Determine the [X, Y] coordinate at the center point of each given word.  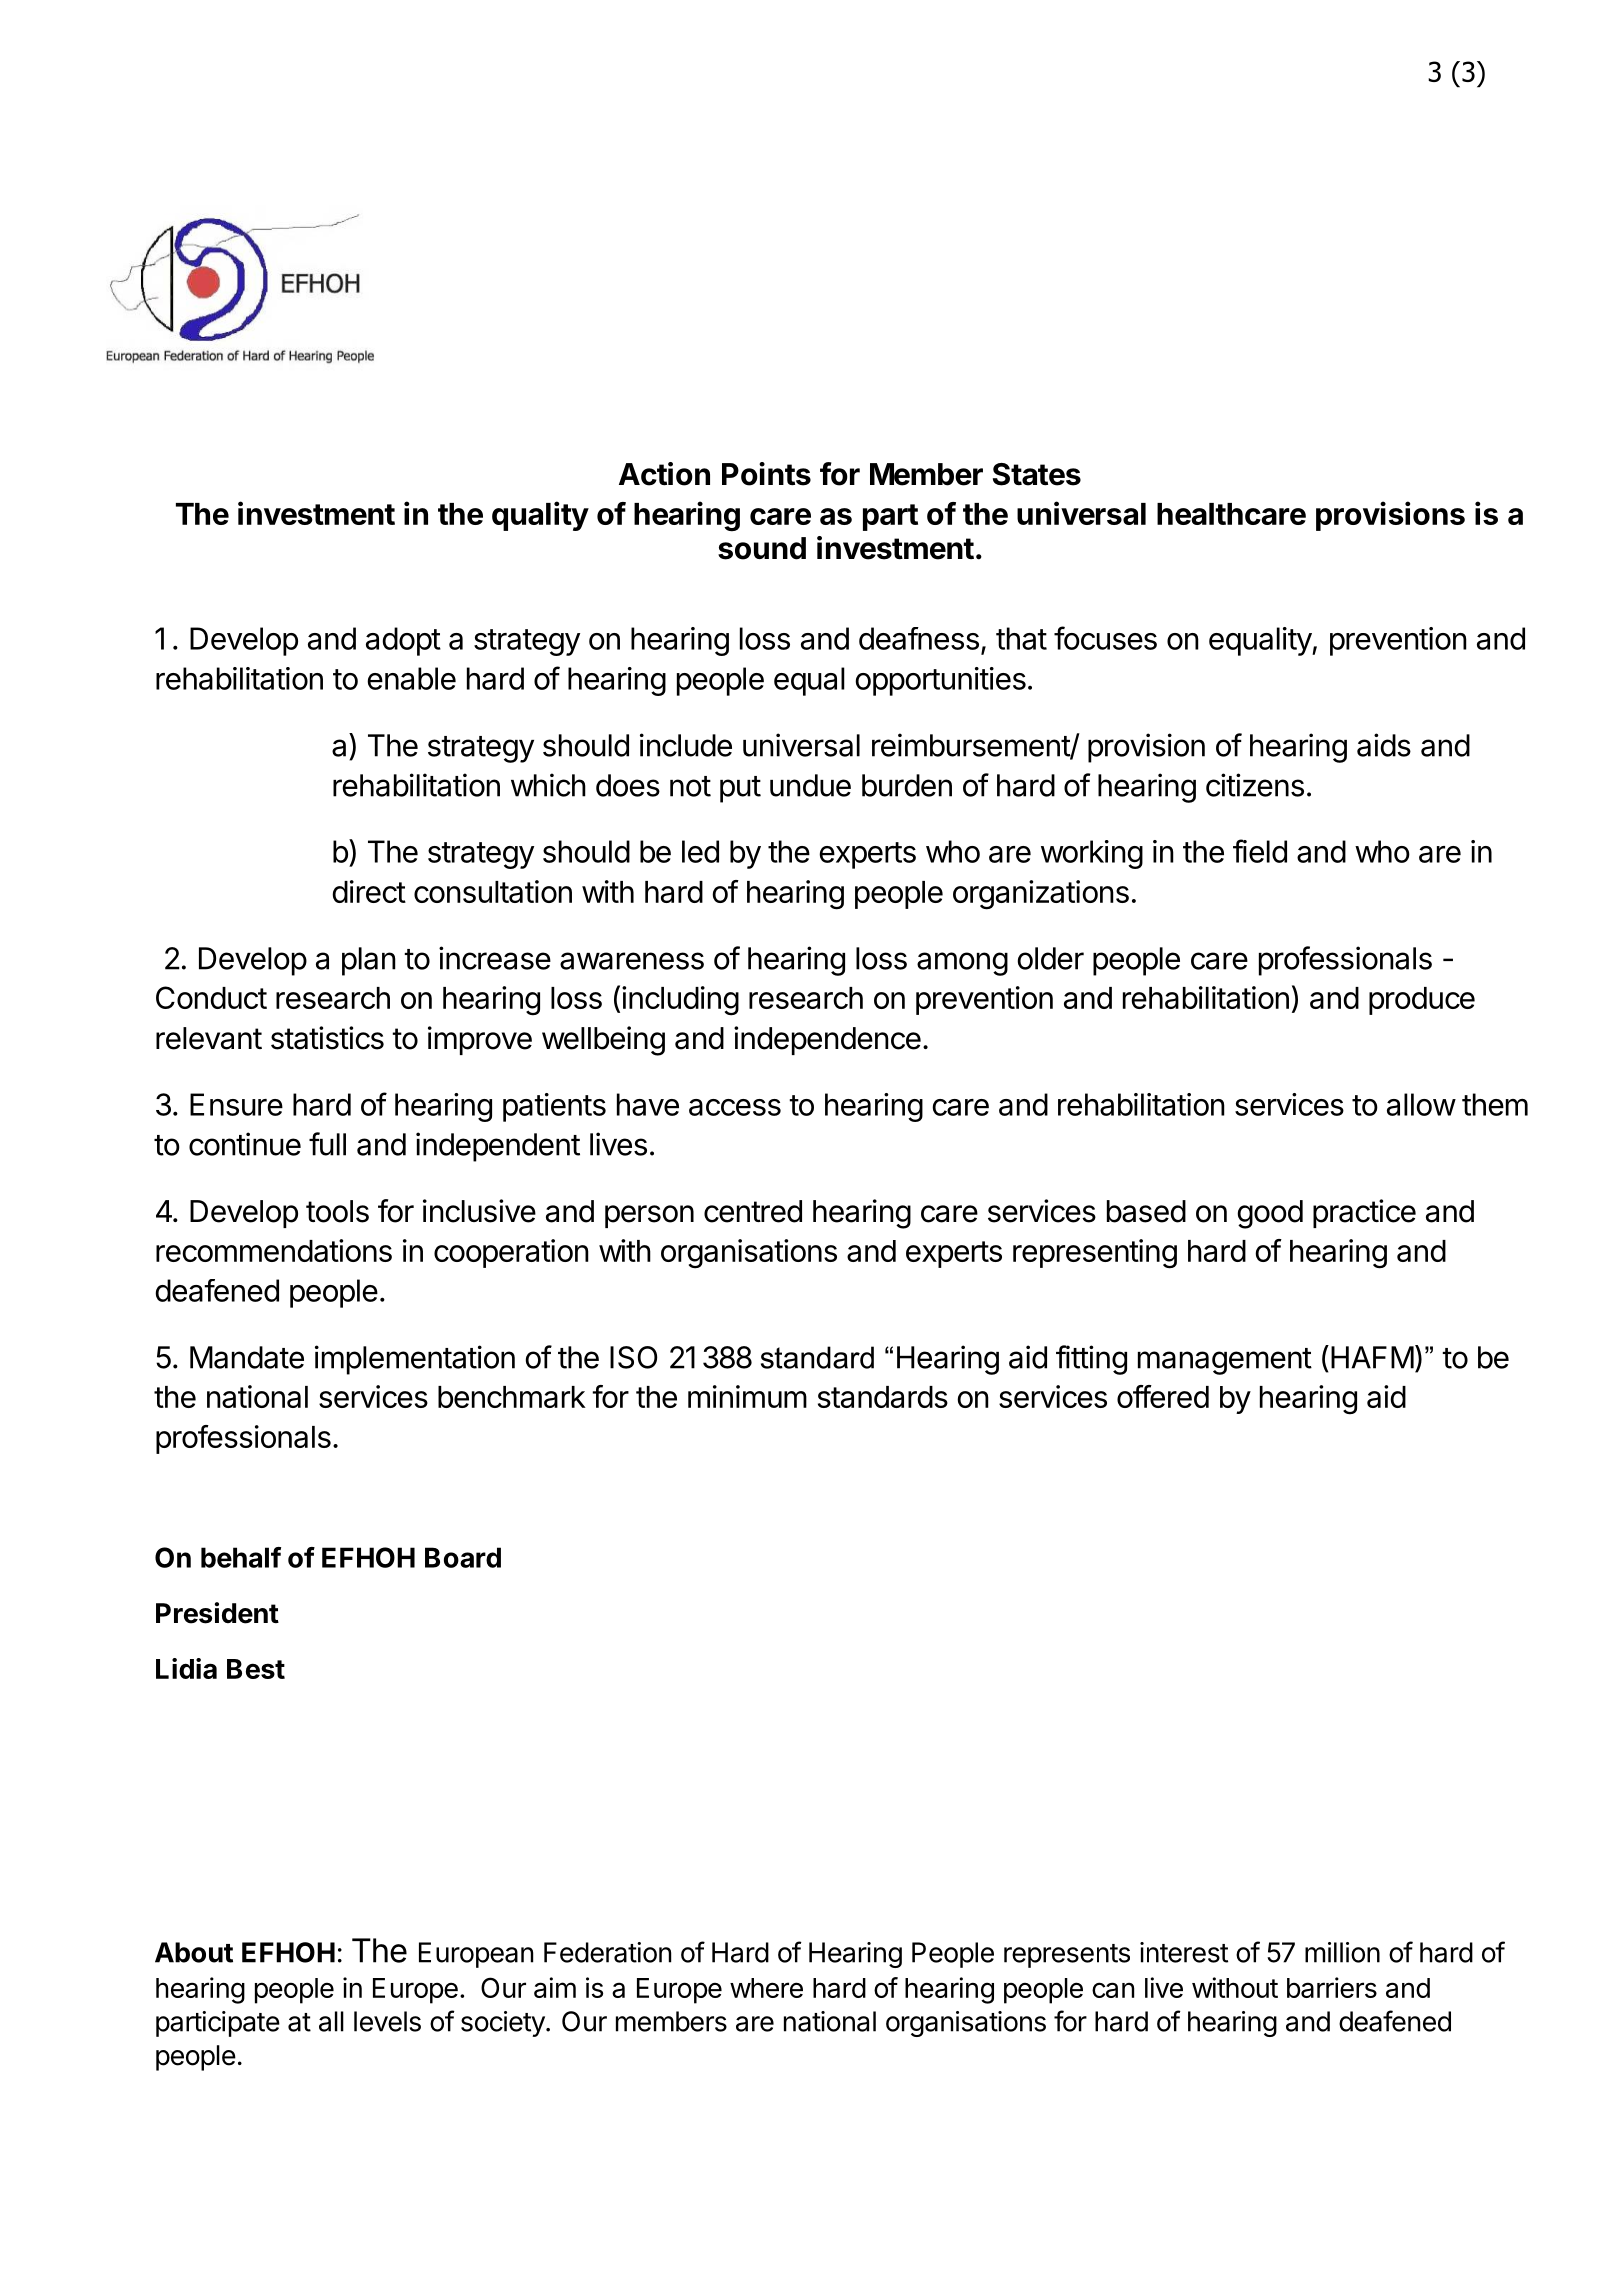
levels [387, 2021]
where [766, 1988]
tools [337, 1211]
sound [762, 548]
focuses [1105, 638]
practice [1364, 1213]
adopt [403, 641]
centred [753, 1211]
